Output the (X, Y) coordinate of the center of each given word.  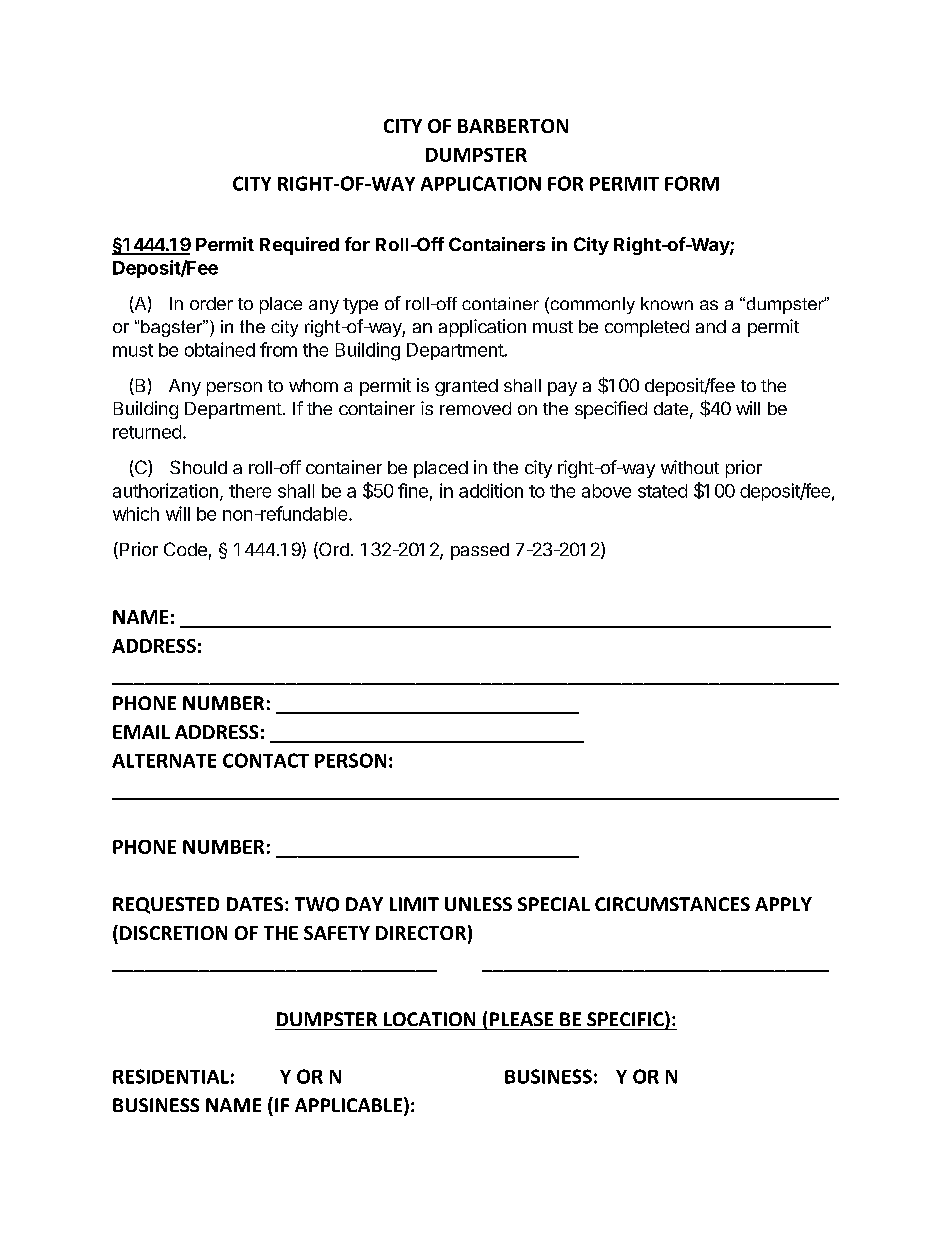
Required (299, 246)
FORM (692, 183)
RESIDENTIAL (171, 1076)
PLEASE (521, 1019)
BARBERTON (513, 126)
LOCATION (429, 1019)
